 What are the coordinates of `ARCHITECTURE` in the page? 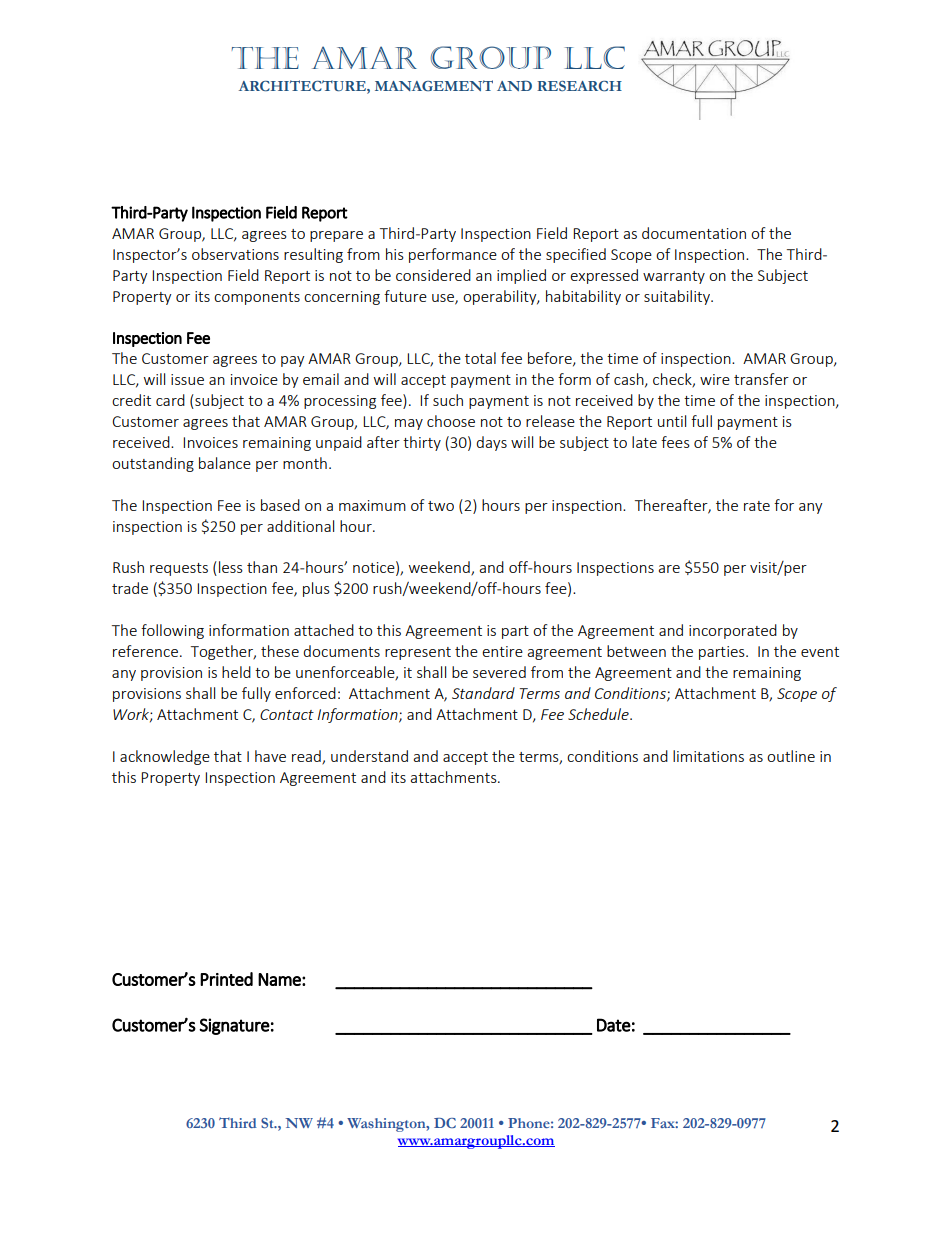 It's located at (303, 86).
